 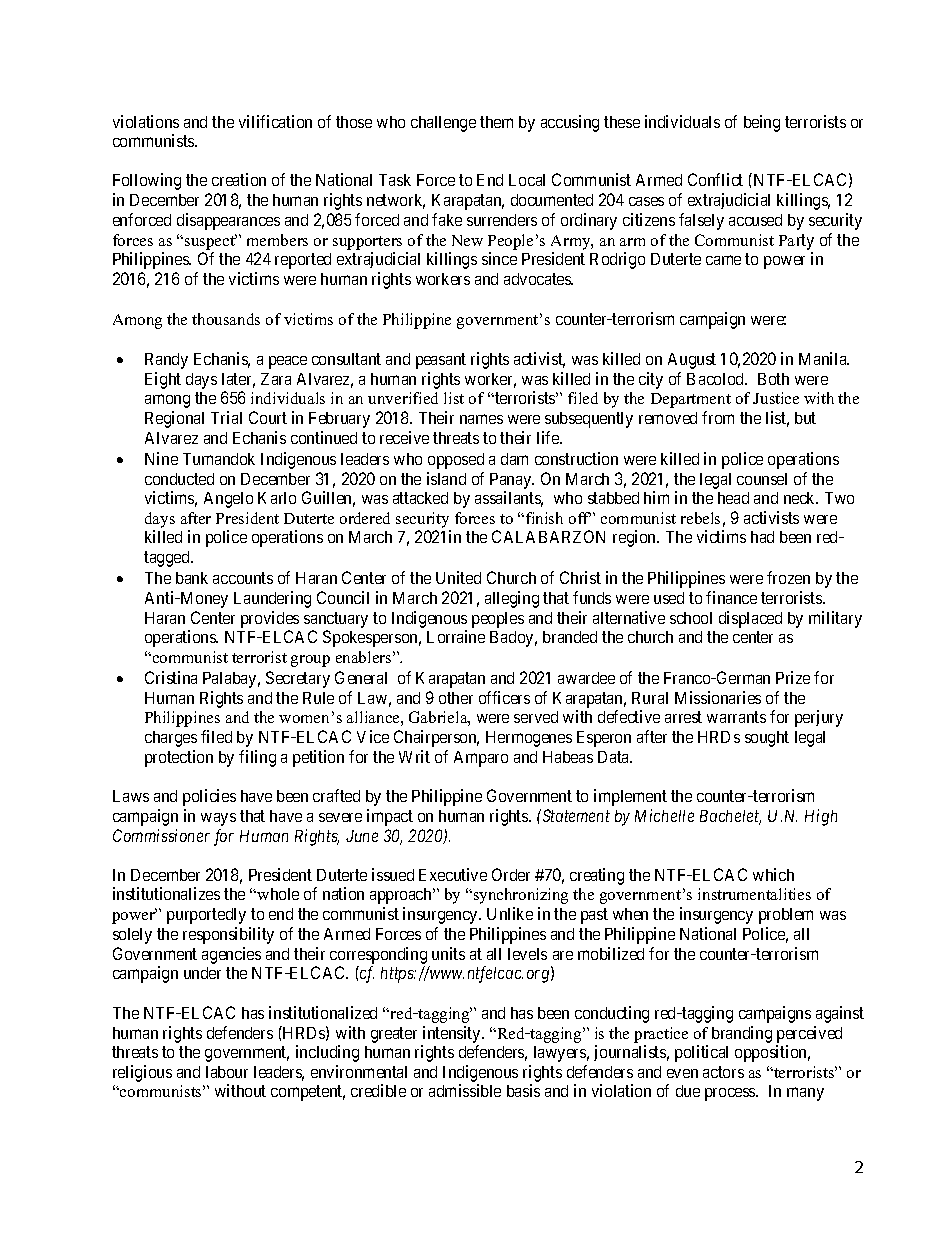 I want to click on Both, so click(x=773, y=379).
